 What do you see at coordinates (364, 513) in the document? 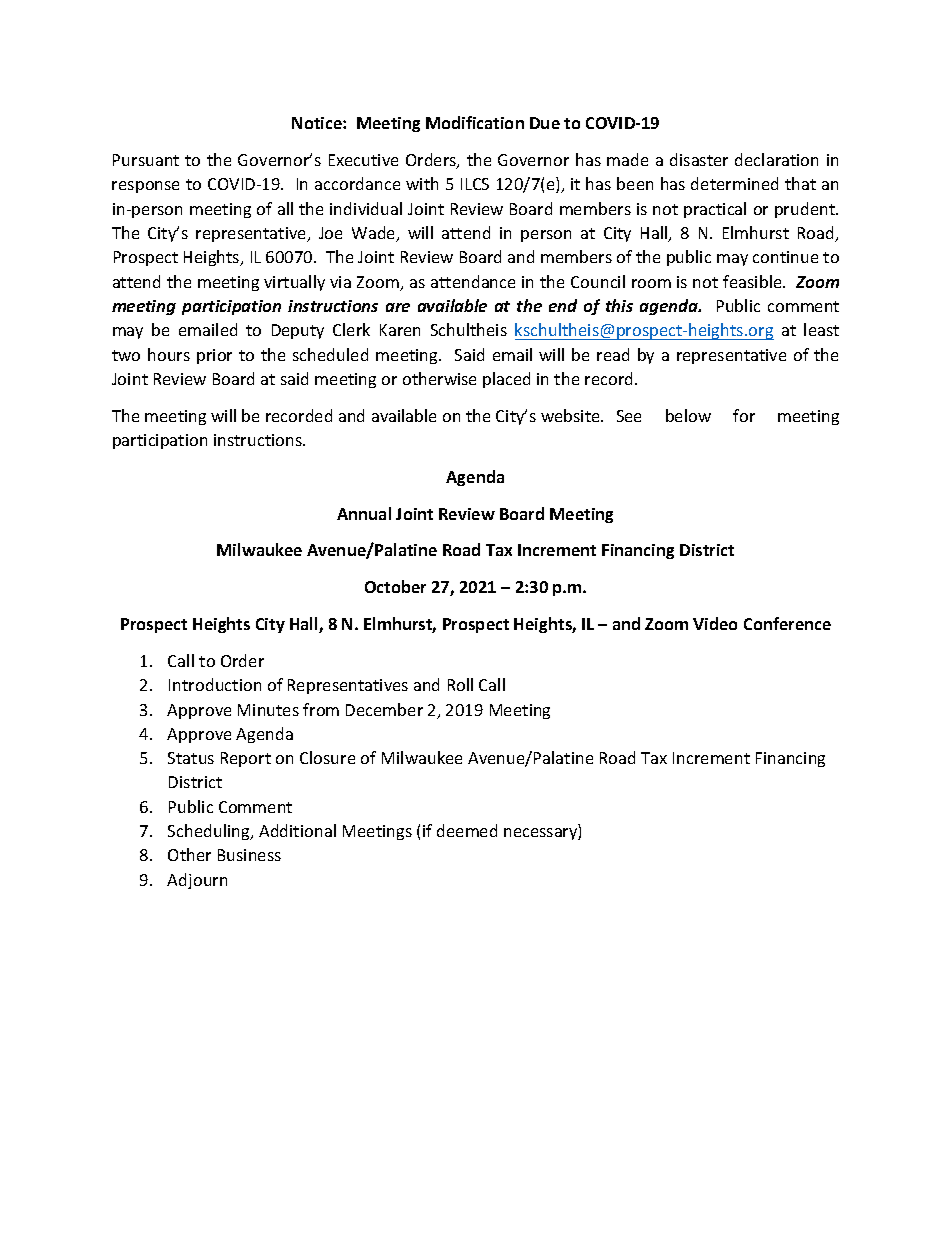
I see `Annual` at bounding box center [364, 513].
